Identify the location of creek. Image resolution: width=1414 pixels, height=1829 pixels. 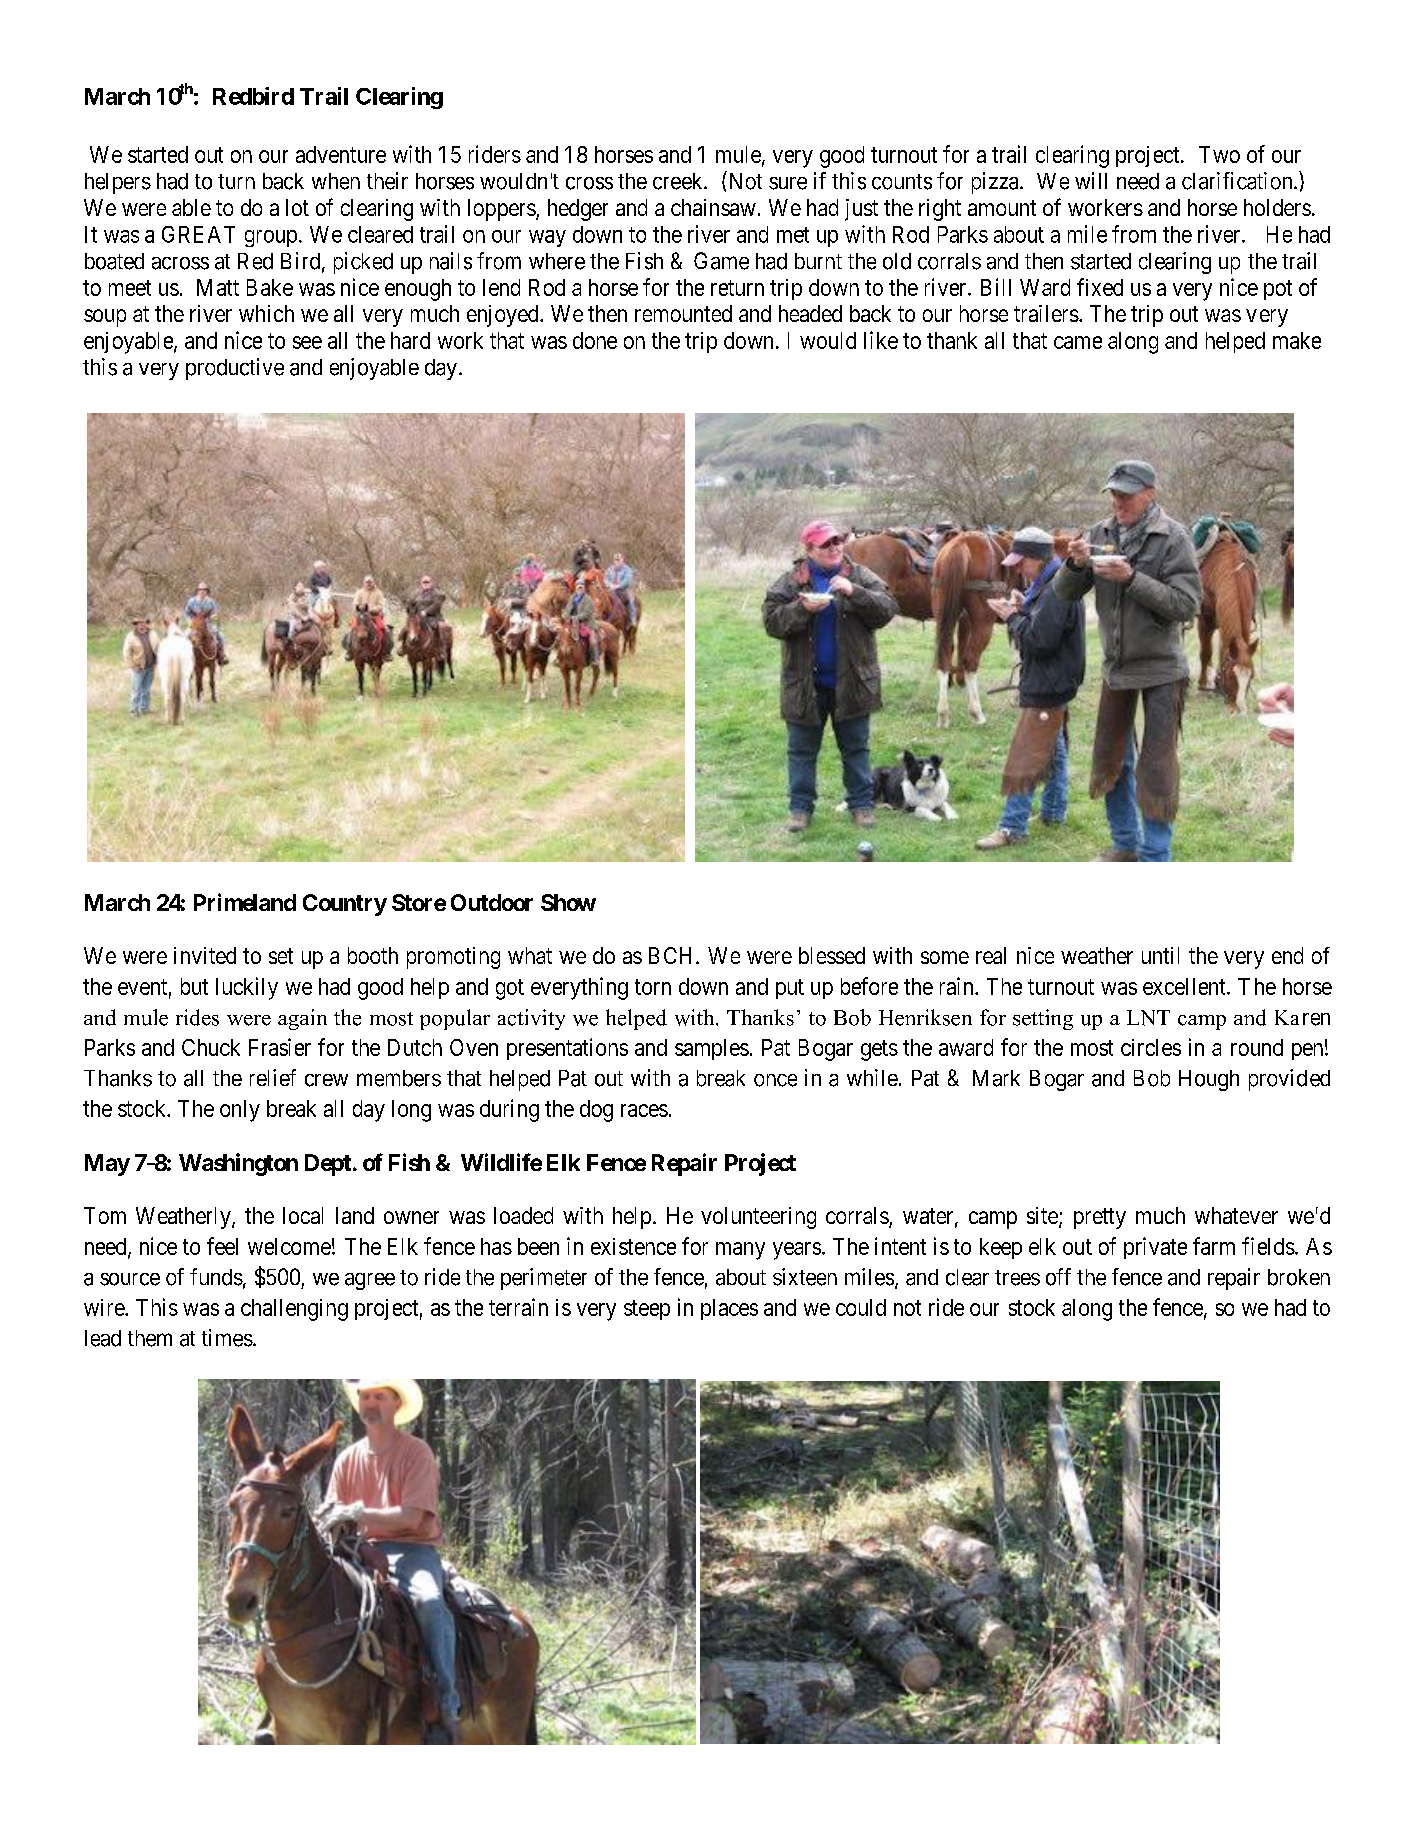
(679, 181).
